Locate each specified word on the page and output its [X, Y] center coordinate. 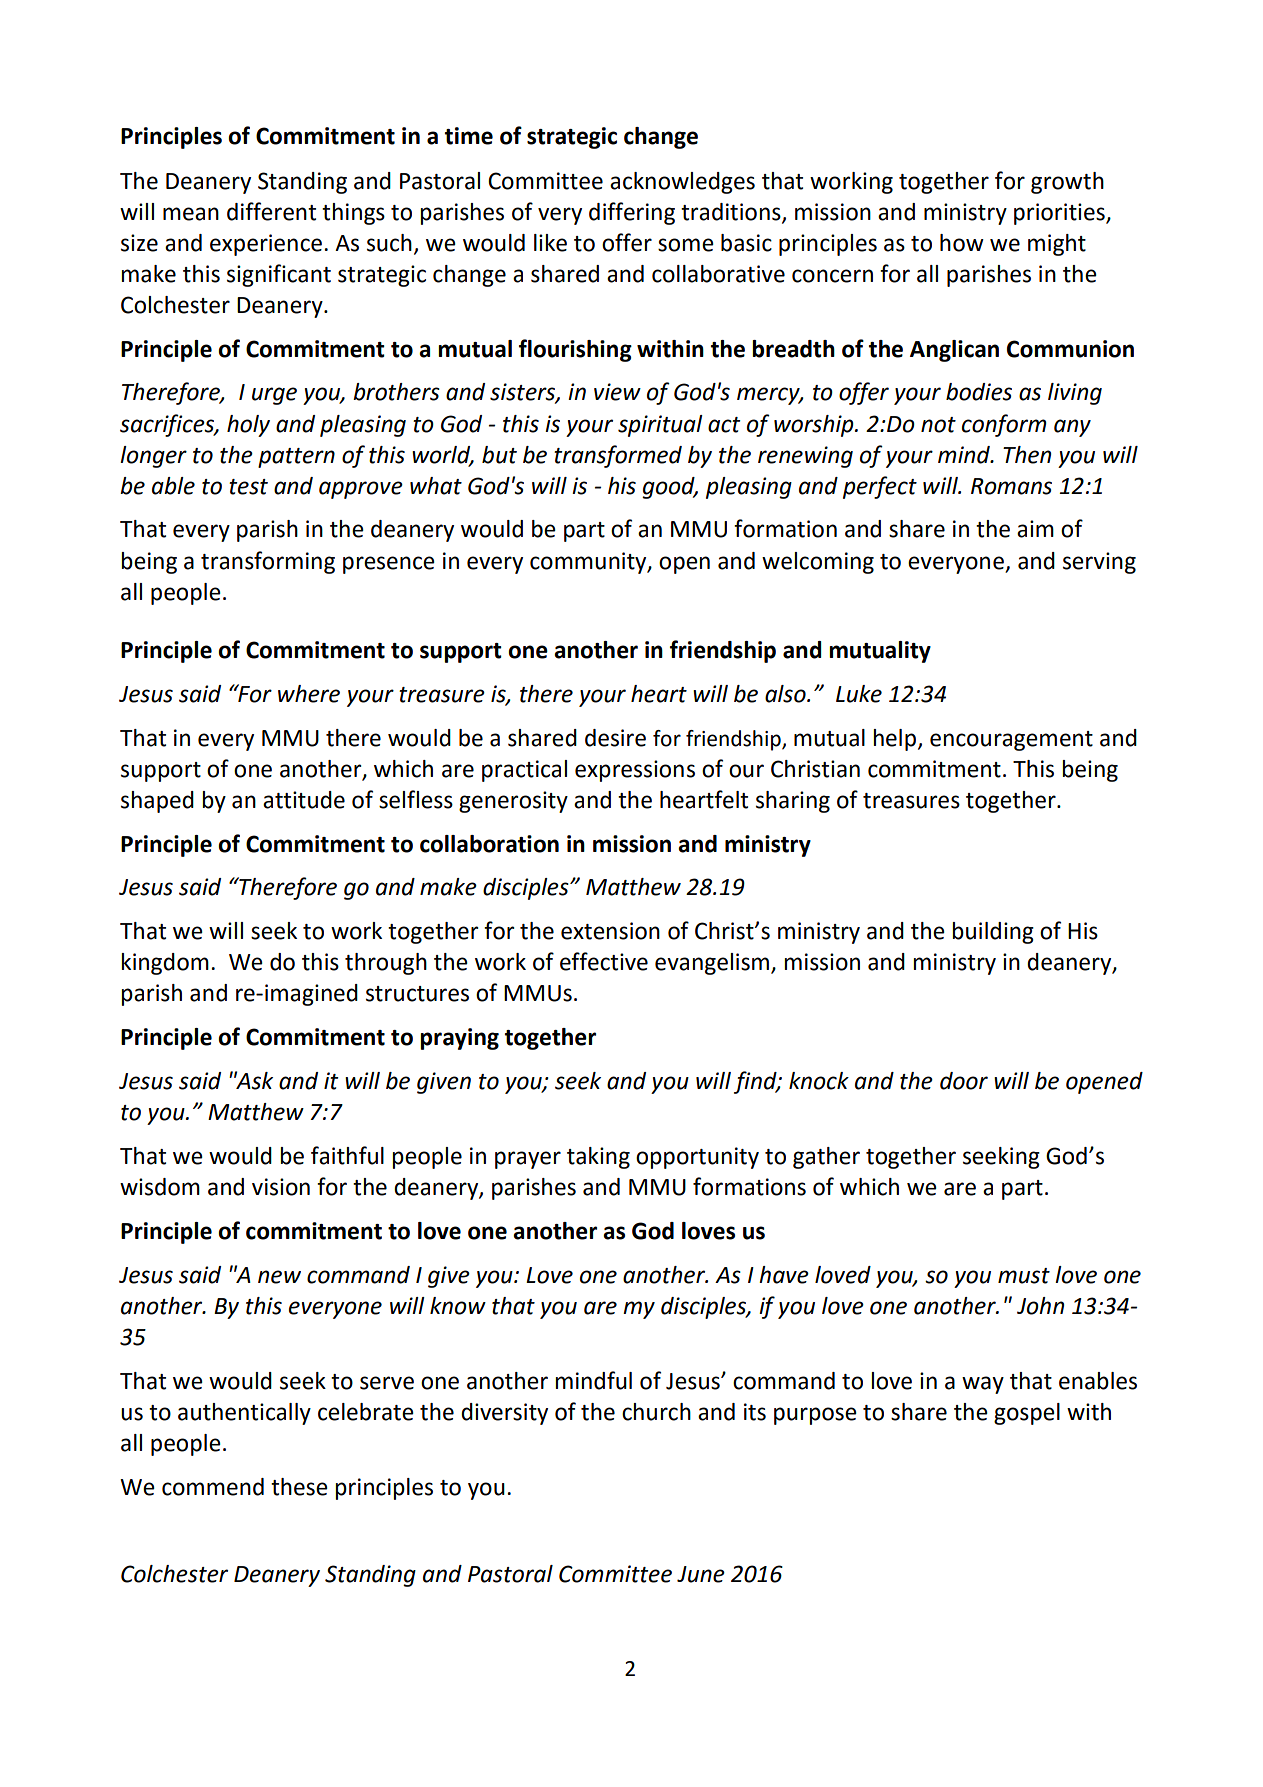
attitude [304, 800]
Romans [1011, 486]
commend [213, 1487]
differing [632, 213]
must [1024, 1276]
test [248, 487]
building [993, 933]
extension [610, 931]
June [701, 1574]
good [669, 488]
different [271, 211]
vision [281, 1187]
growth [1067, 183]
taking [598, 1158]
